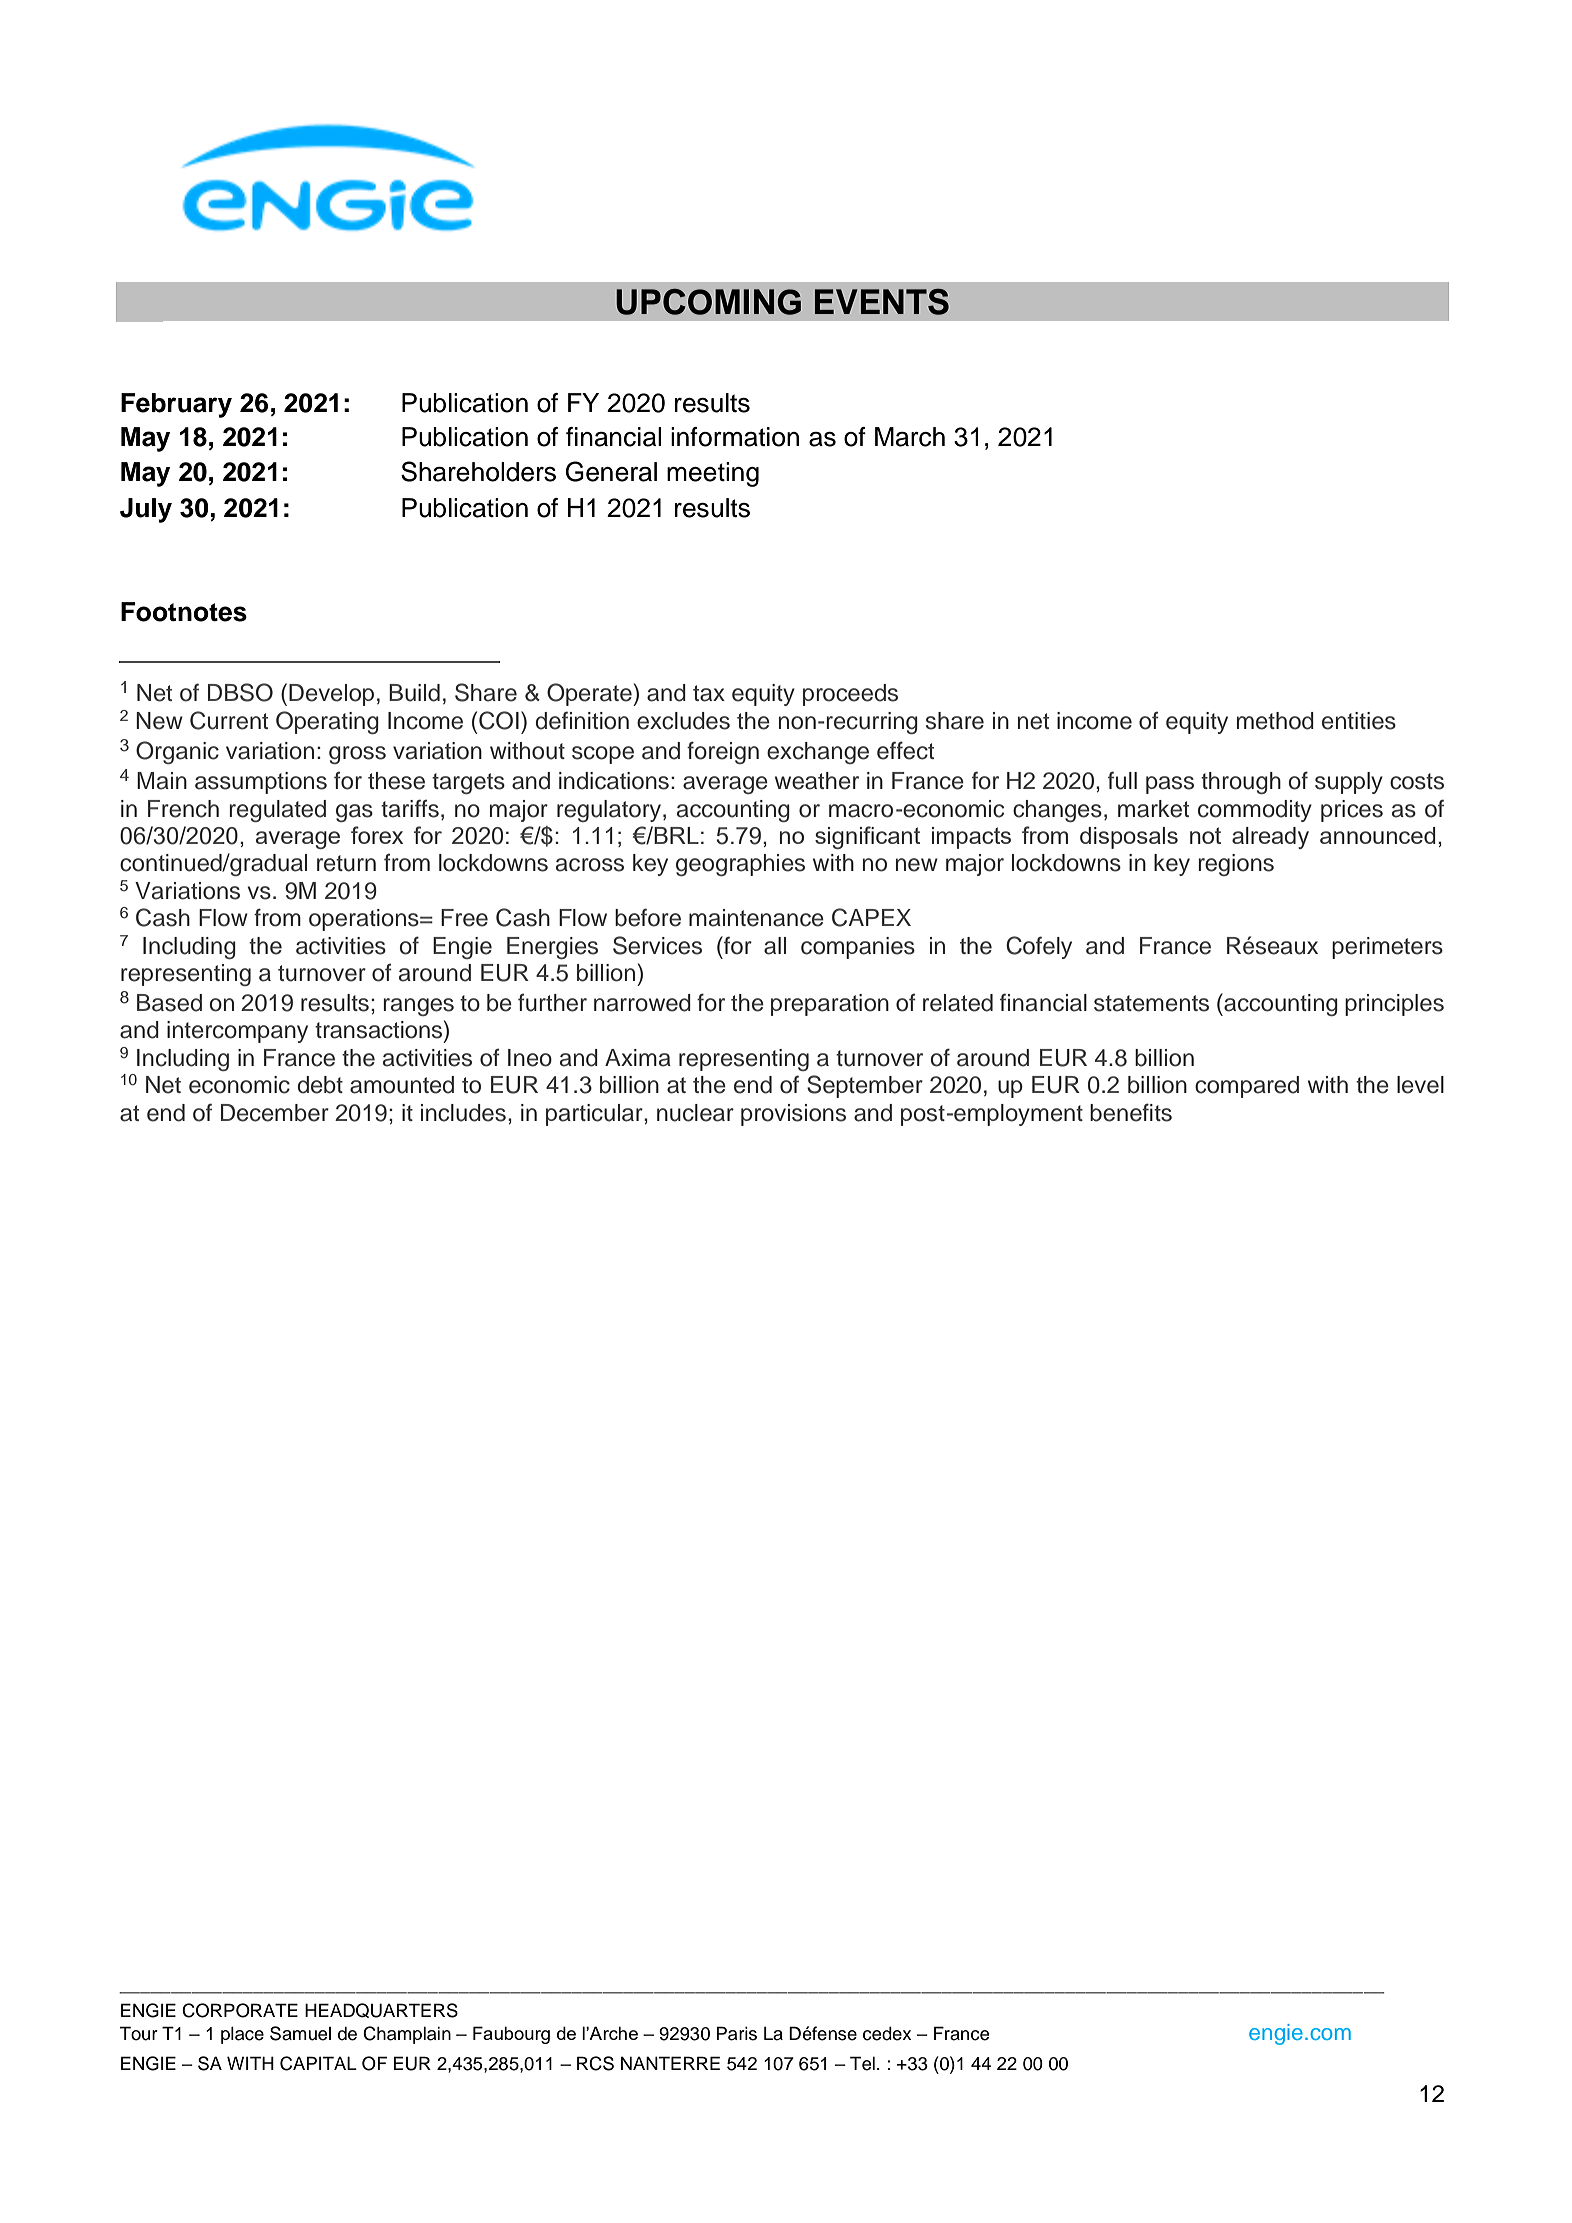 The height and width of the document is (2223, 1572). Describe the element at coordinates (240, 2010) in the document. I see `CORPORATE` at that location.
